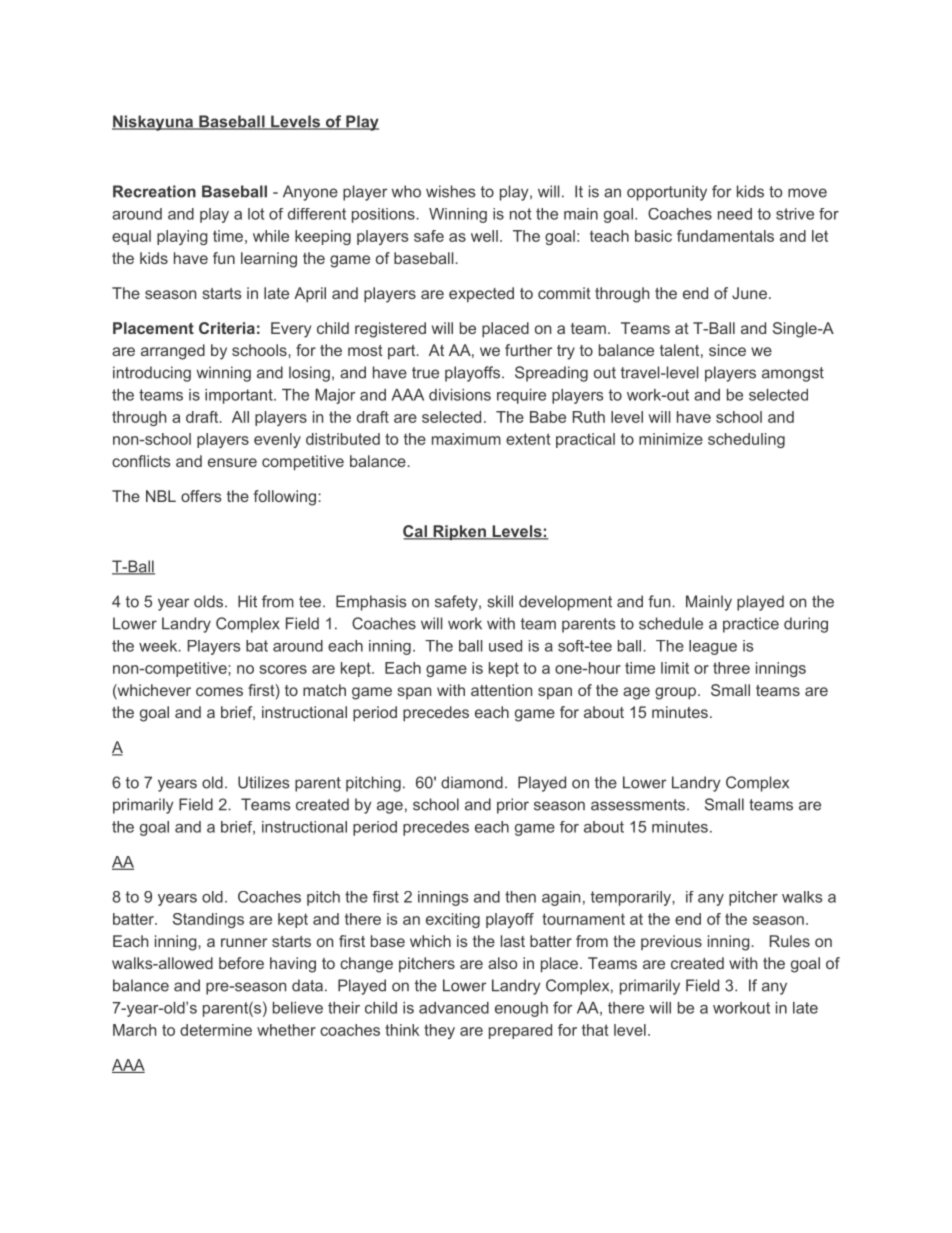 This document has width=952, height=1233. Describe the element at coordinates (263, 782) in the document. I see `Utilizes` at that location.
